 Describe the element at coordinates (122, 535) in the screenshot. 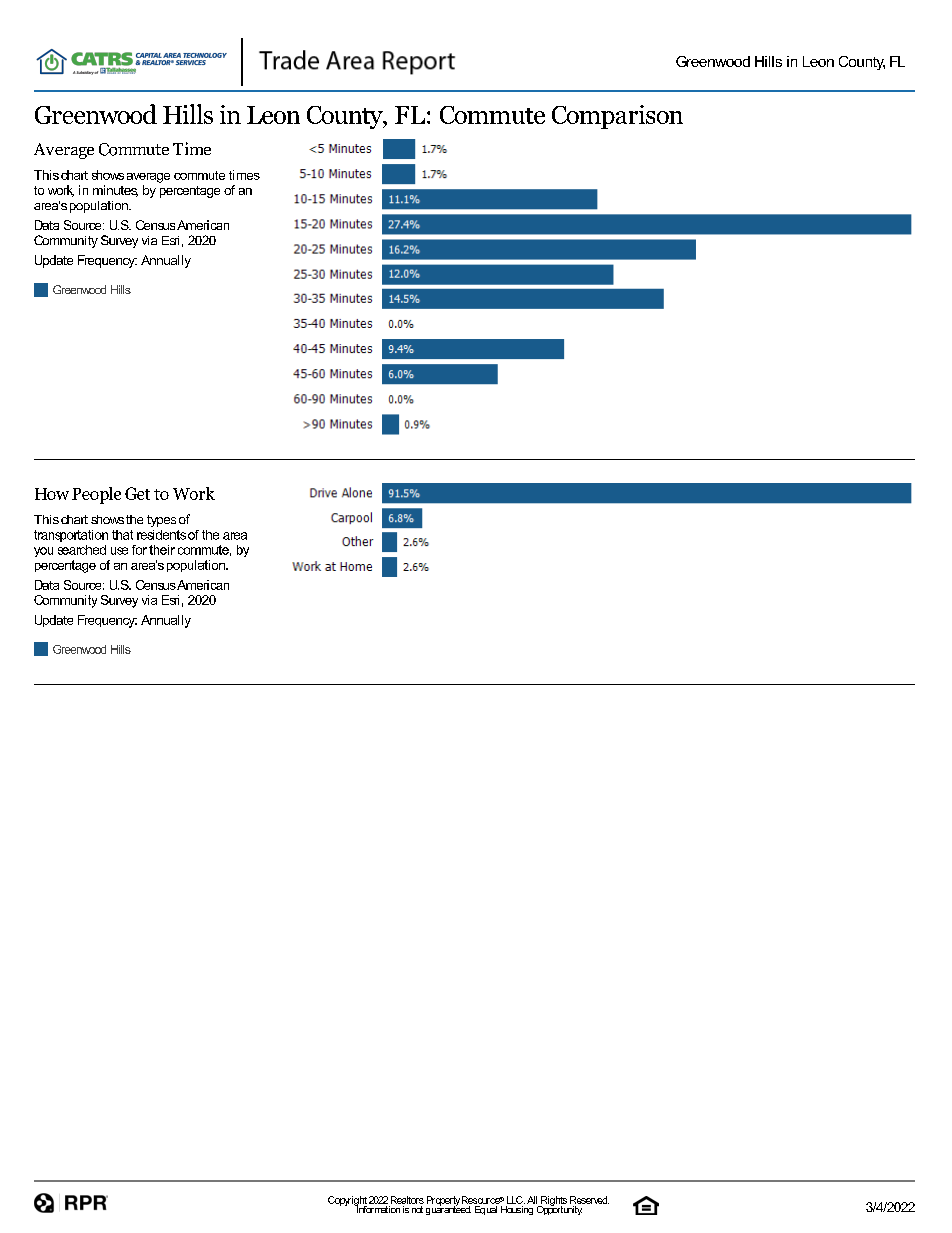

I see `that` at that location.
